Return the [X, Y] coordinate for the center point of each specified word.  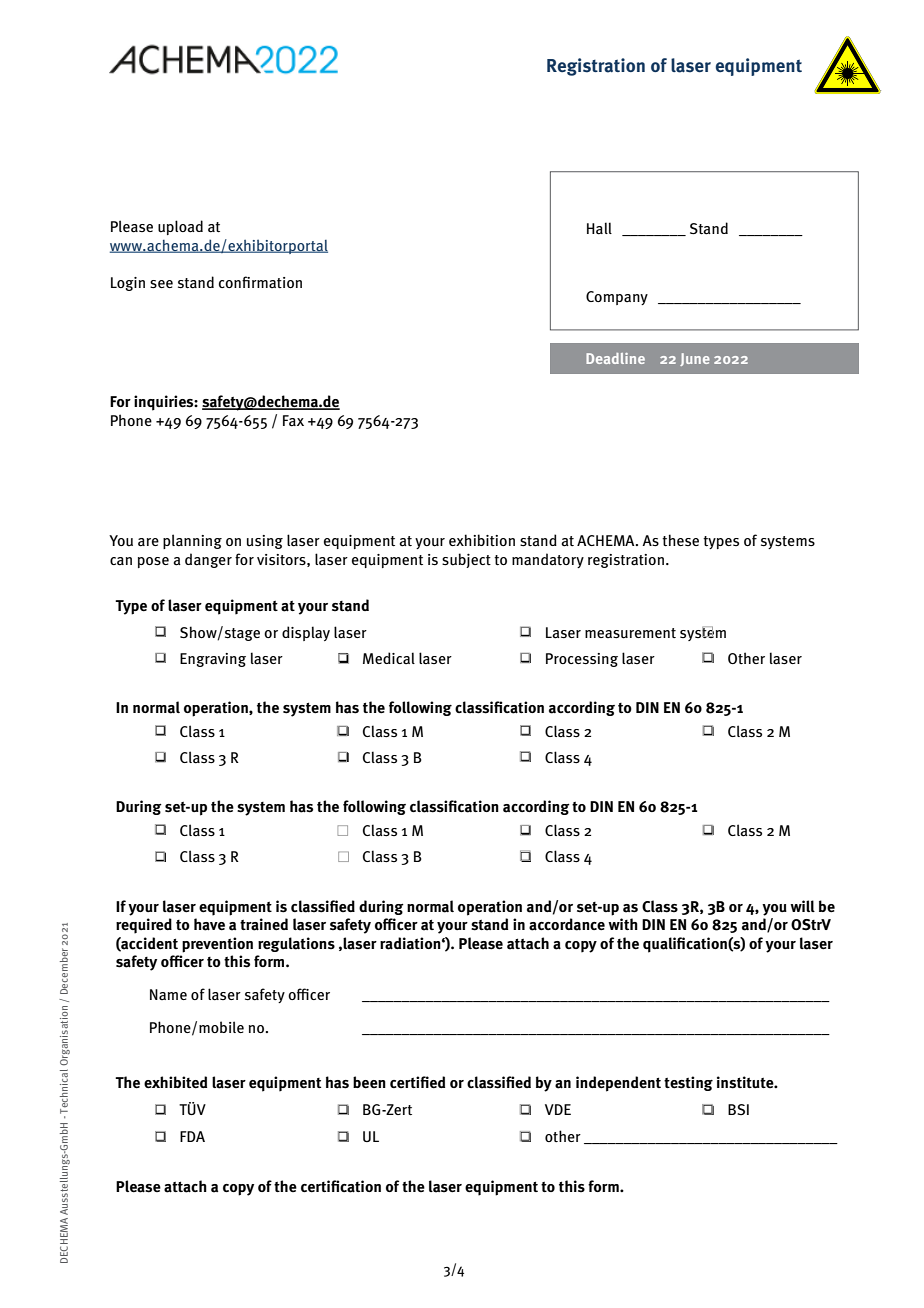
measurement [630, 633]
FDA [192, 1136]
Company [617, 298]
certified [417, 1082]
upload [180, 227]
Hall [599, 228]
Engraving [213, 660]
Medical [389, 658]
